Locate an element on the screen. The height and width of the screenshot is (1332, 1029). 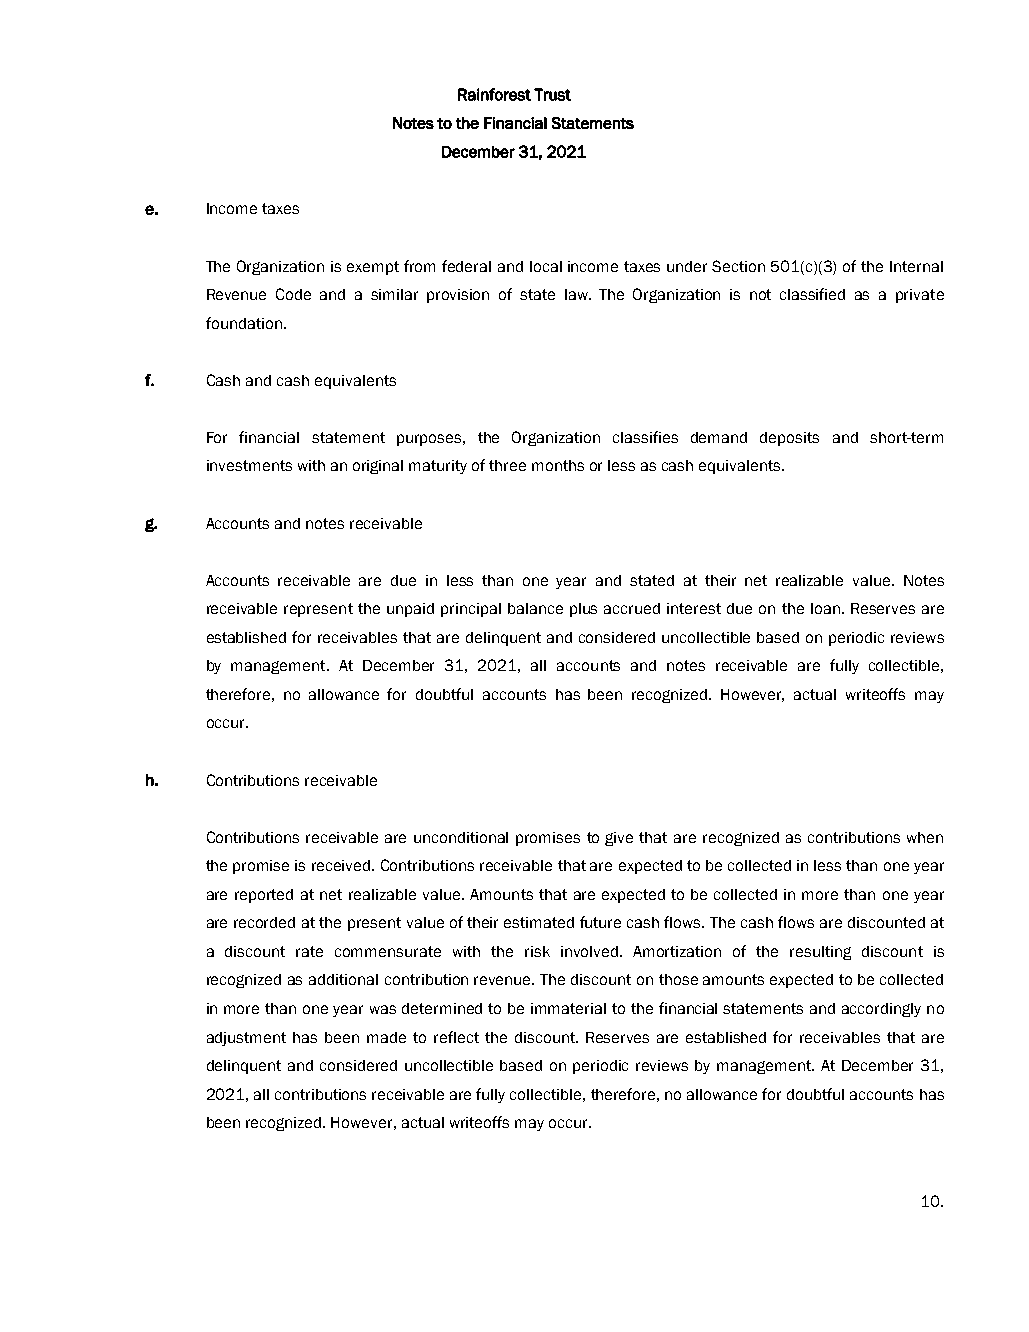
original is located at coordinates (378, 467).
